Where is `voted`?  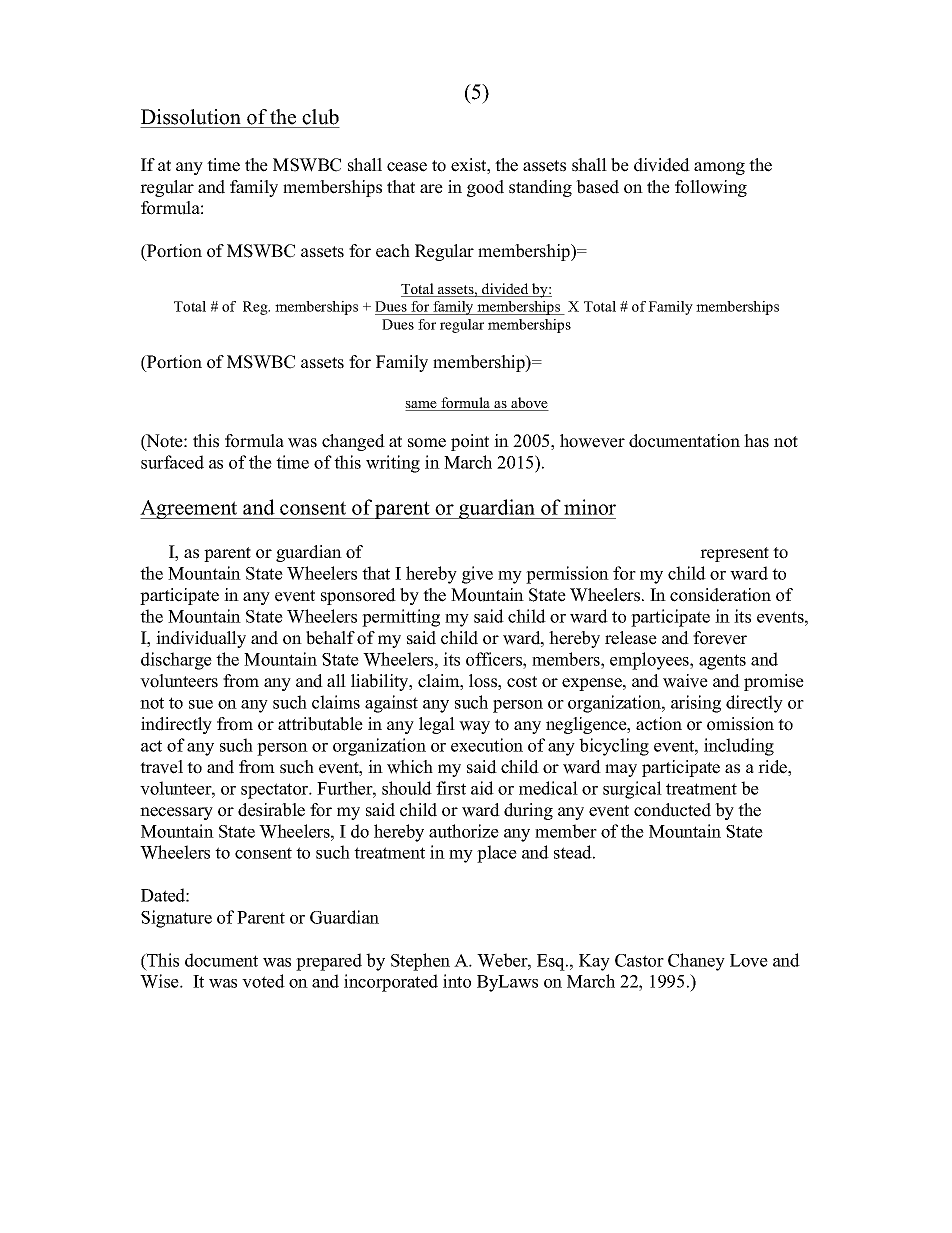 voted is located at coordinates (263, 981).
